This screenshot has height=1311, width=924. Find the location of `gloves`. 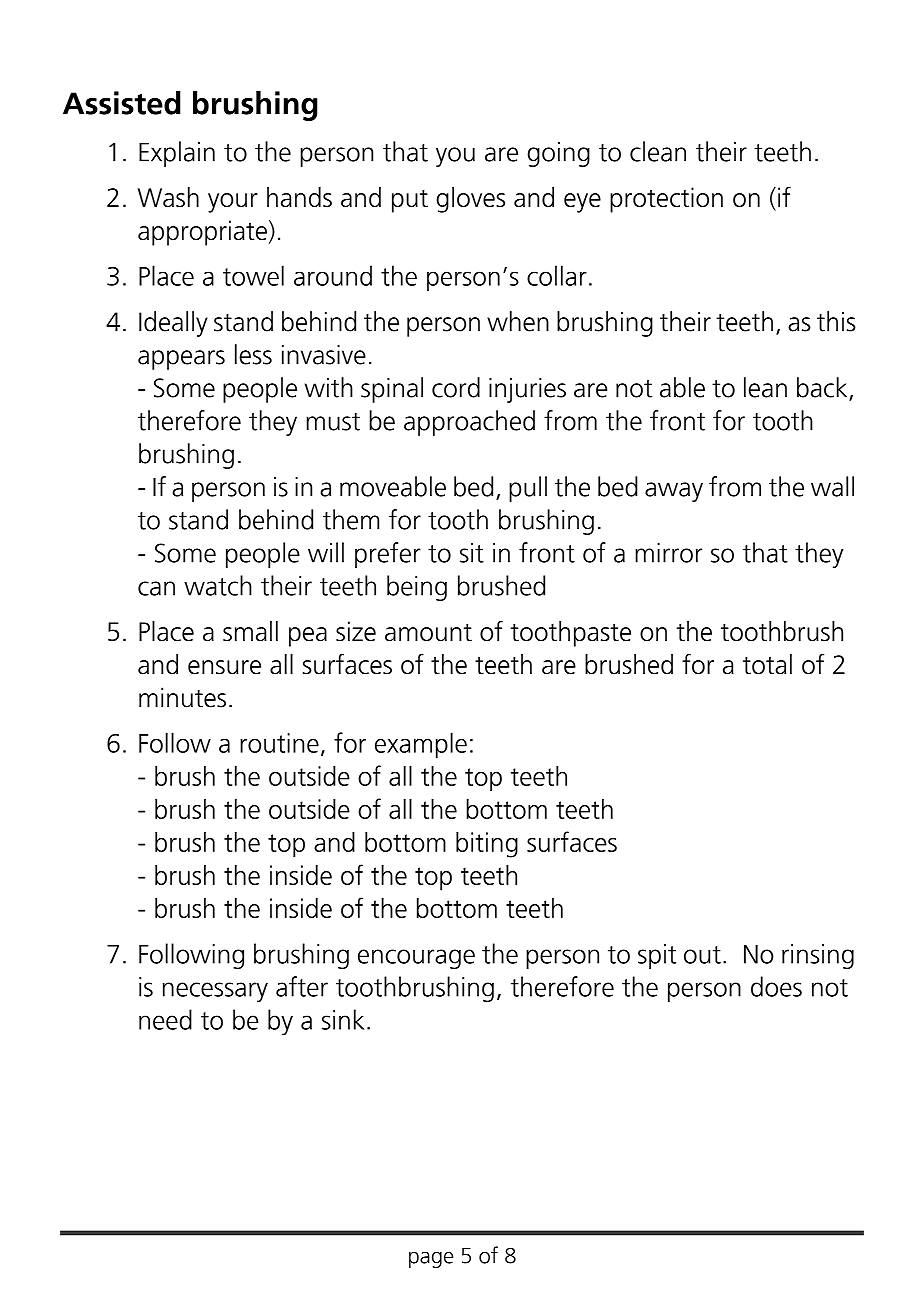

gloves is located at coordinates (471, 200).
